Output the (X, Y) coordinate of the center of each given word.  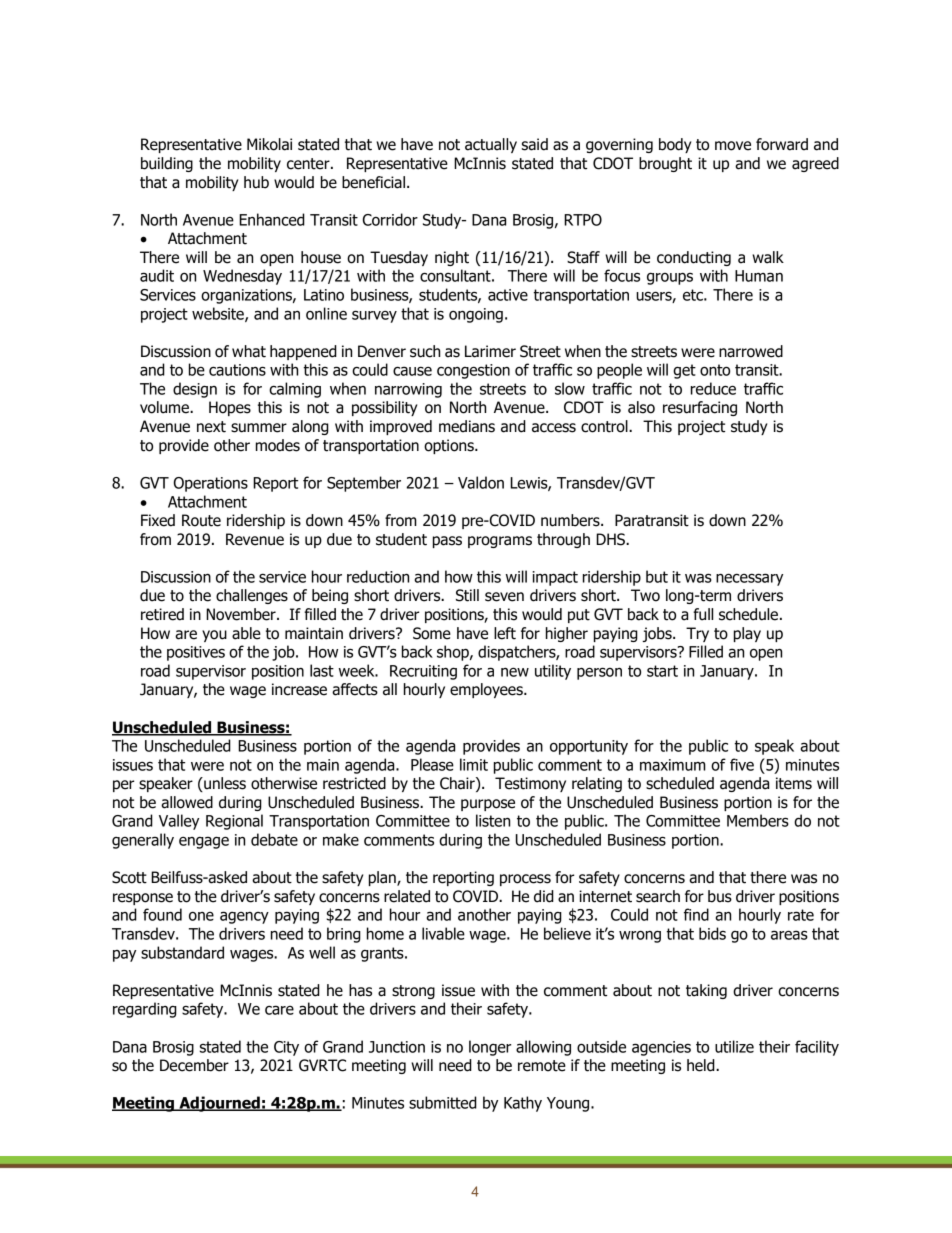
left (505, 633)
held (702, 1065)
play (747, 634)
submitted (443, 1102)
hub (256, 182)
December (194, 1065)
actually (491, 145)
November (242, 614)
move (733, 146)
